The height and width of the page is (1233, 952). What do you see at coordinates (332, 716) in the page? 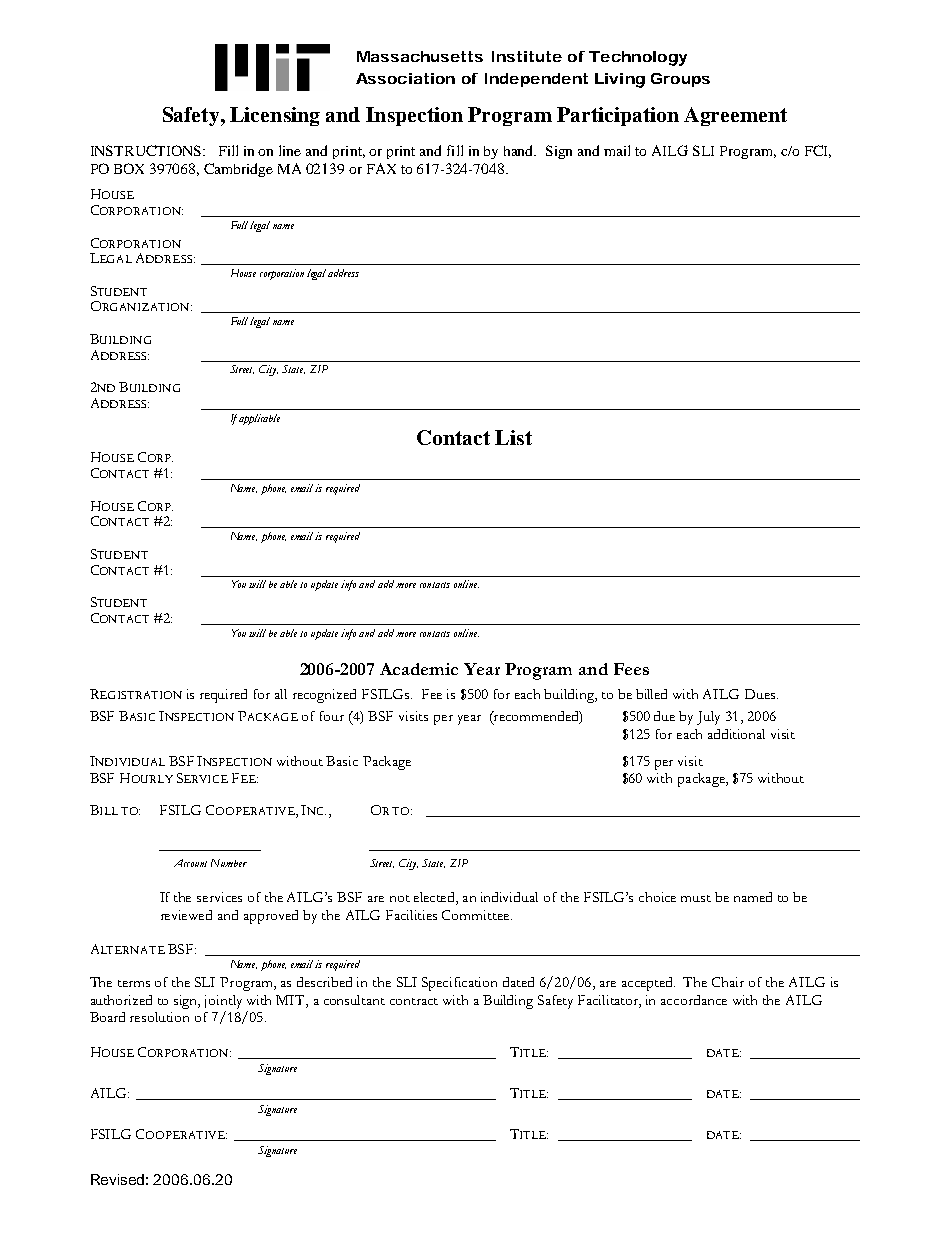
I see `four` at bounding box center [332, 716].
